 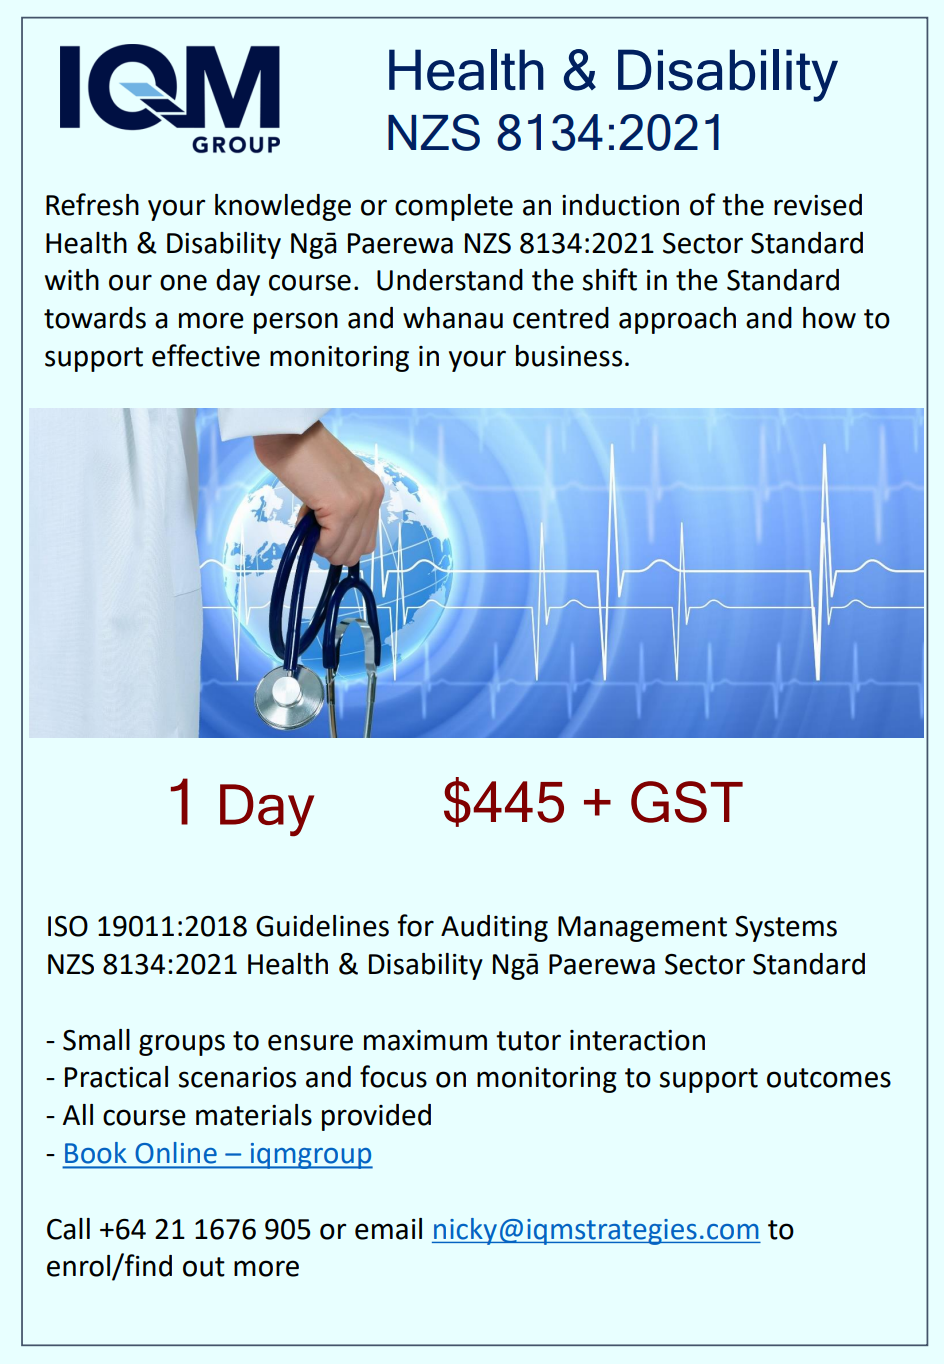 What do you see at coordinates (176, 1152) in the screenshot?
I see `Online` at bounding box center [176, 1152].
